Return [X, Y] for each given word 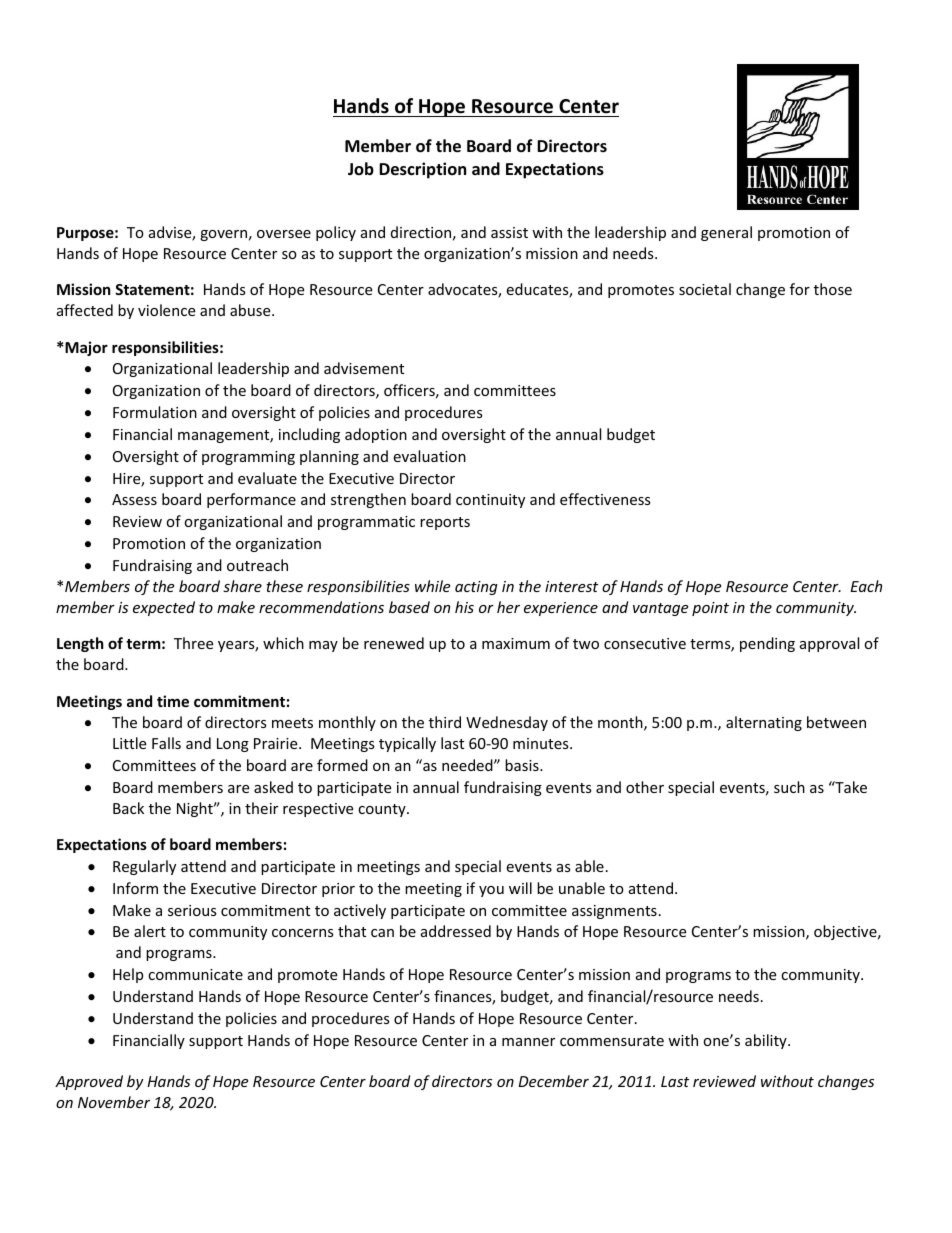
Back [128, 808]
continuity [490, 501]
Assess [134, 499]
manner [528, 1042]
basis [523, 765]
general [726, 233]
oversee [284, 234]
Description [422, 170]
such [789, 787]
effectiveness [605, 499]
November [114, 1102]
